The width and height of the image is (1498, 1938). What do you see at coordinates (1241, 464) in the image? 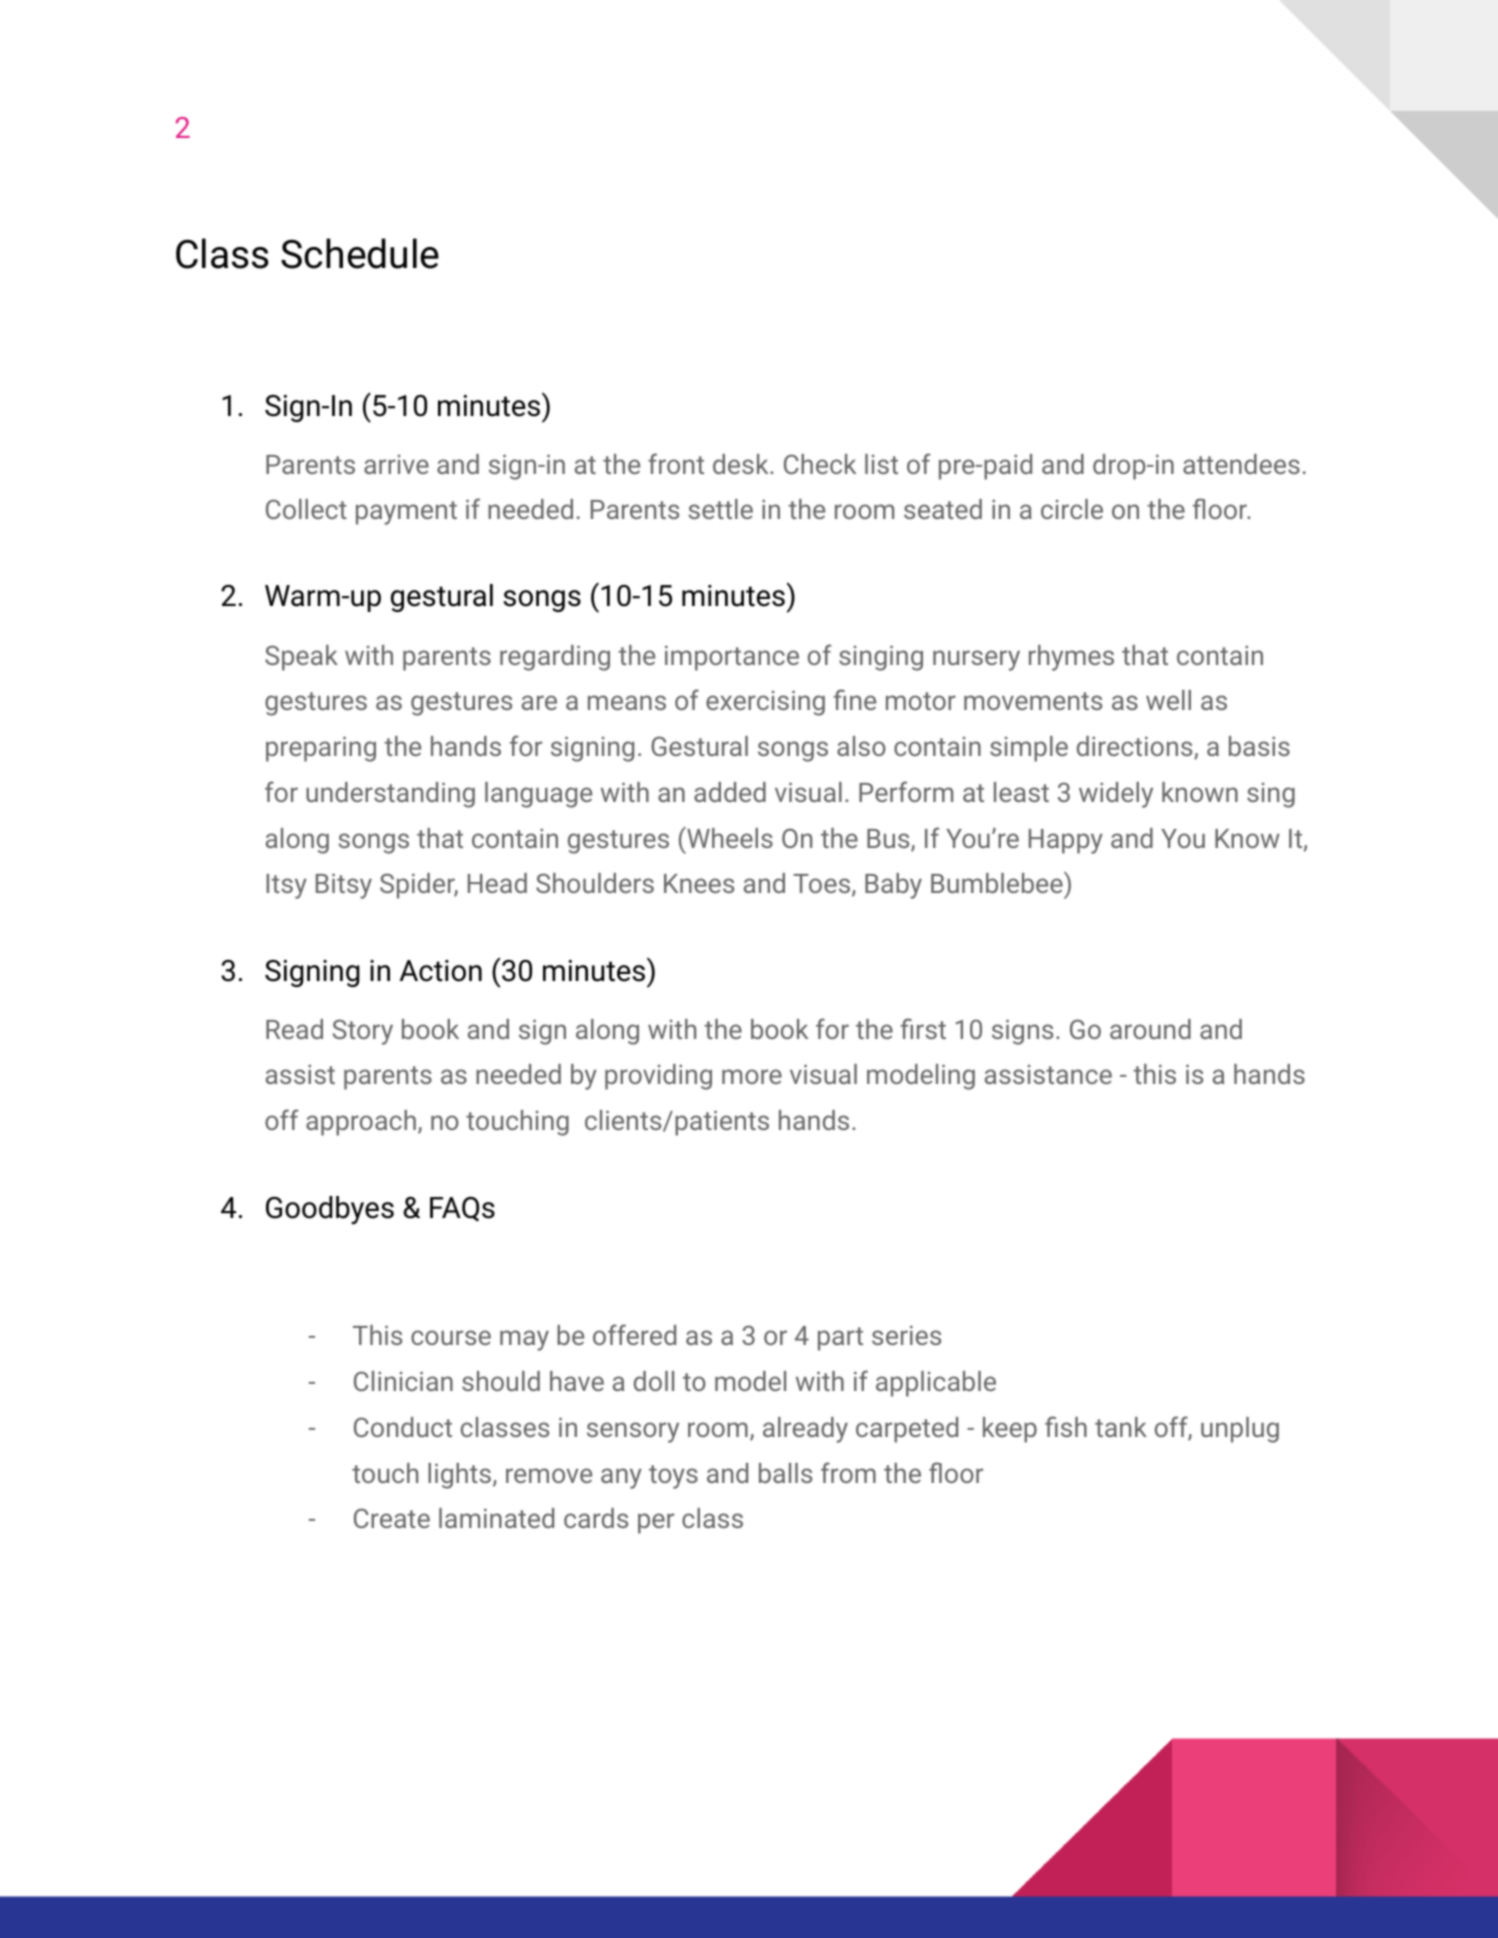
I see `attendees` at bounding box center [1241, 464].
